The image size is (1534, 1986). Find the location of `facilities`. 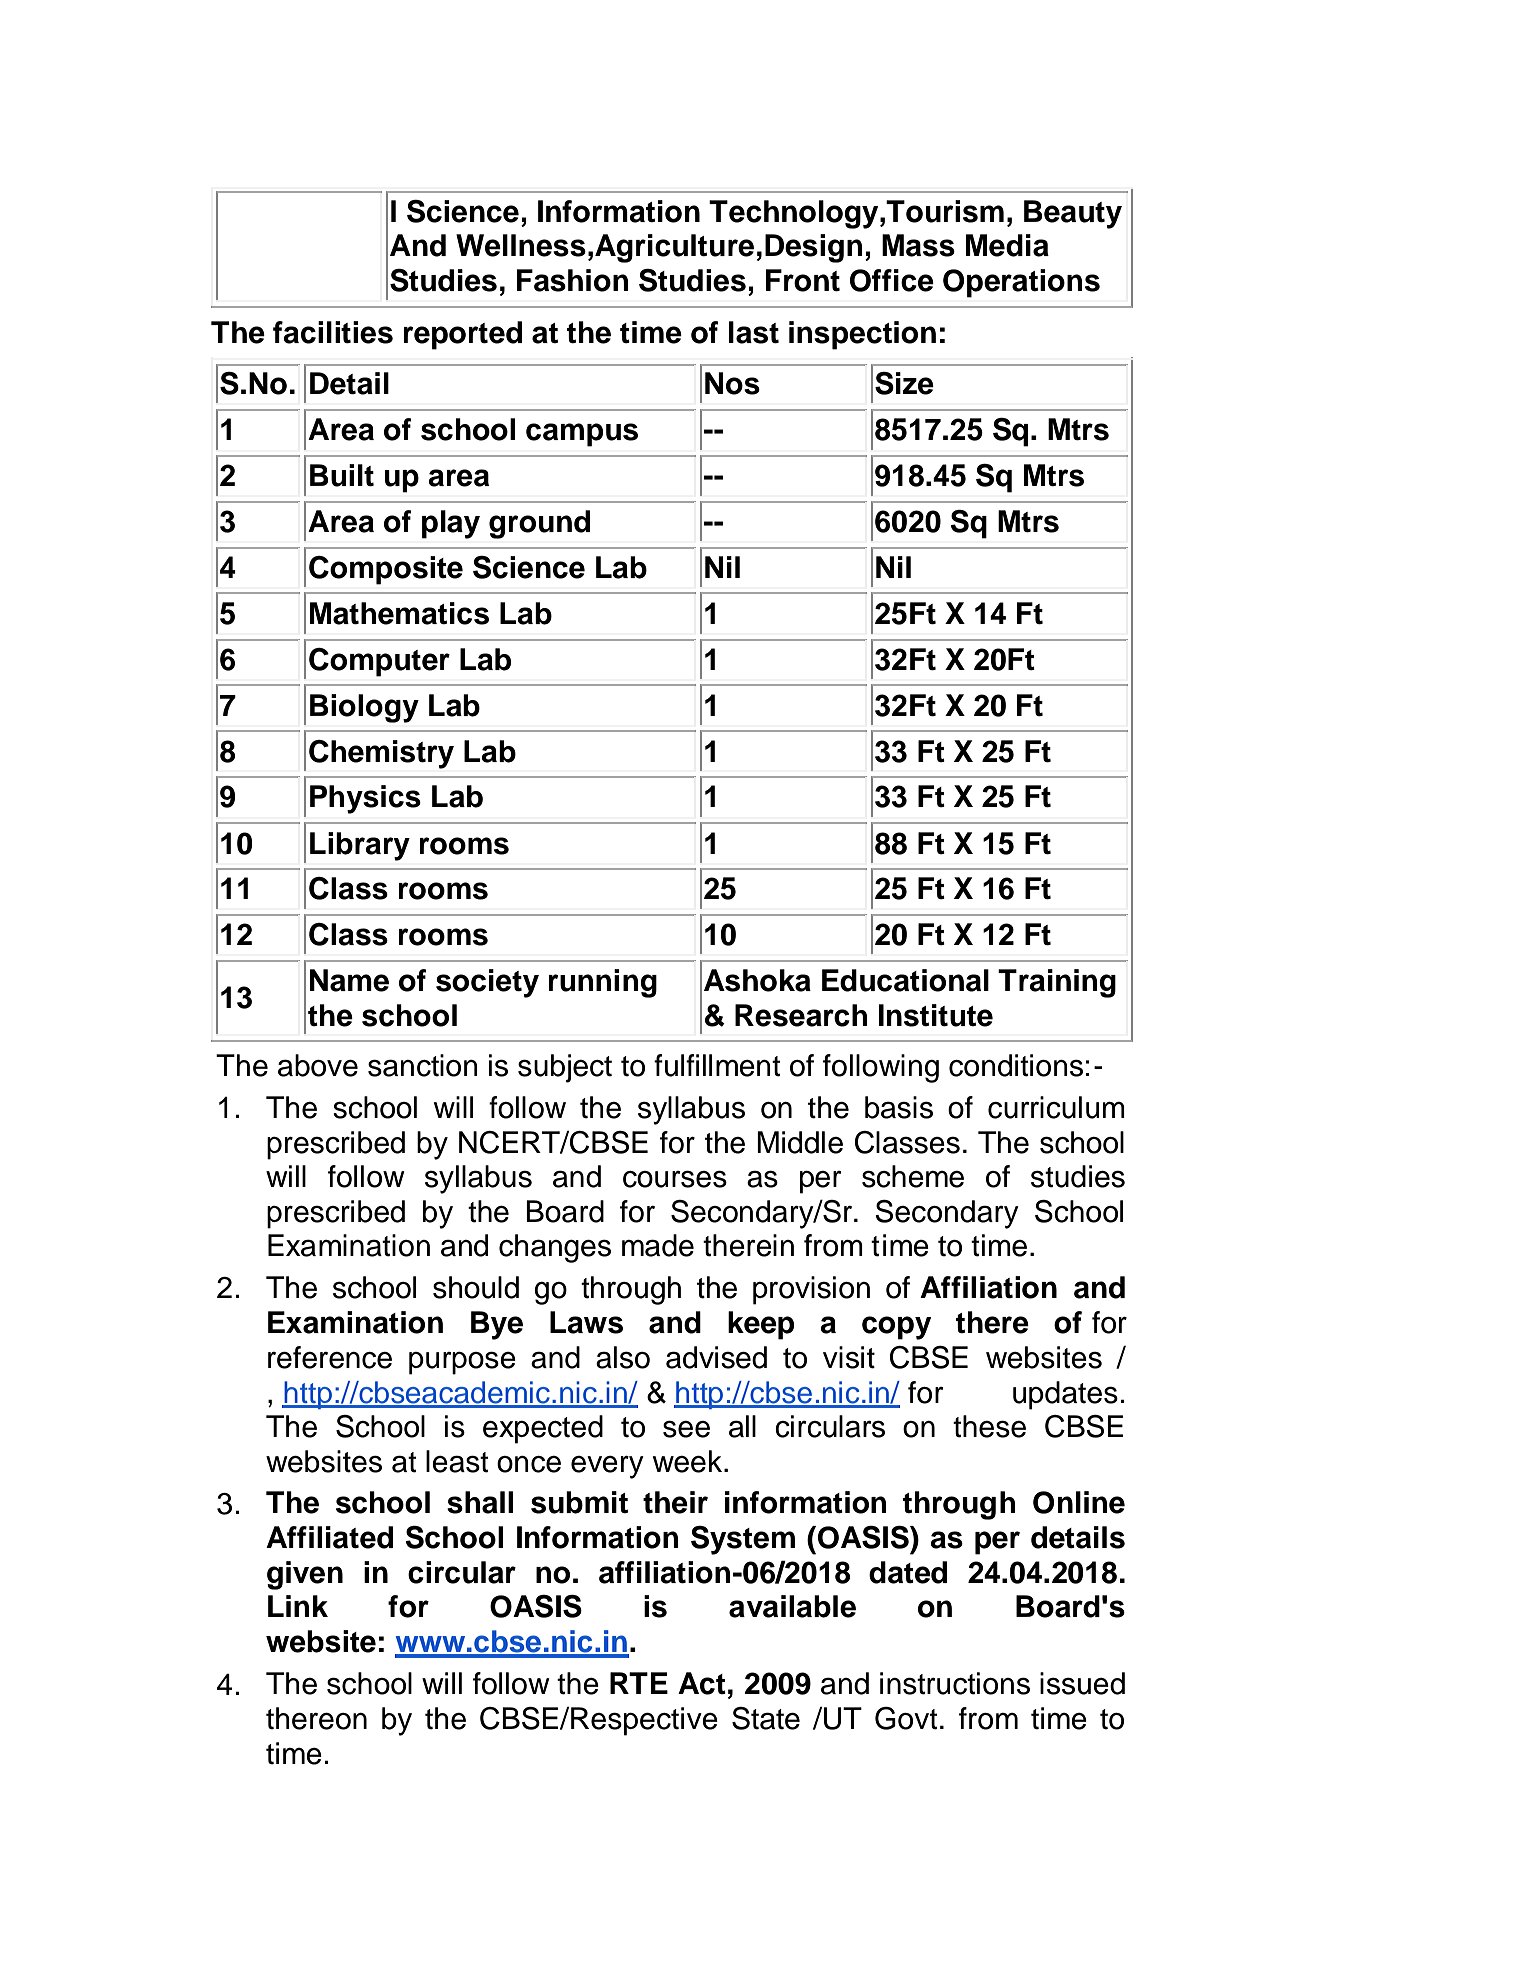

facilities is located at coordinates (333, 332).
